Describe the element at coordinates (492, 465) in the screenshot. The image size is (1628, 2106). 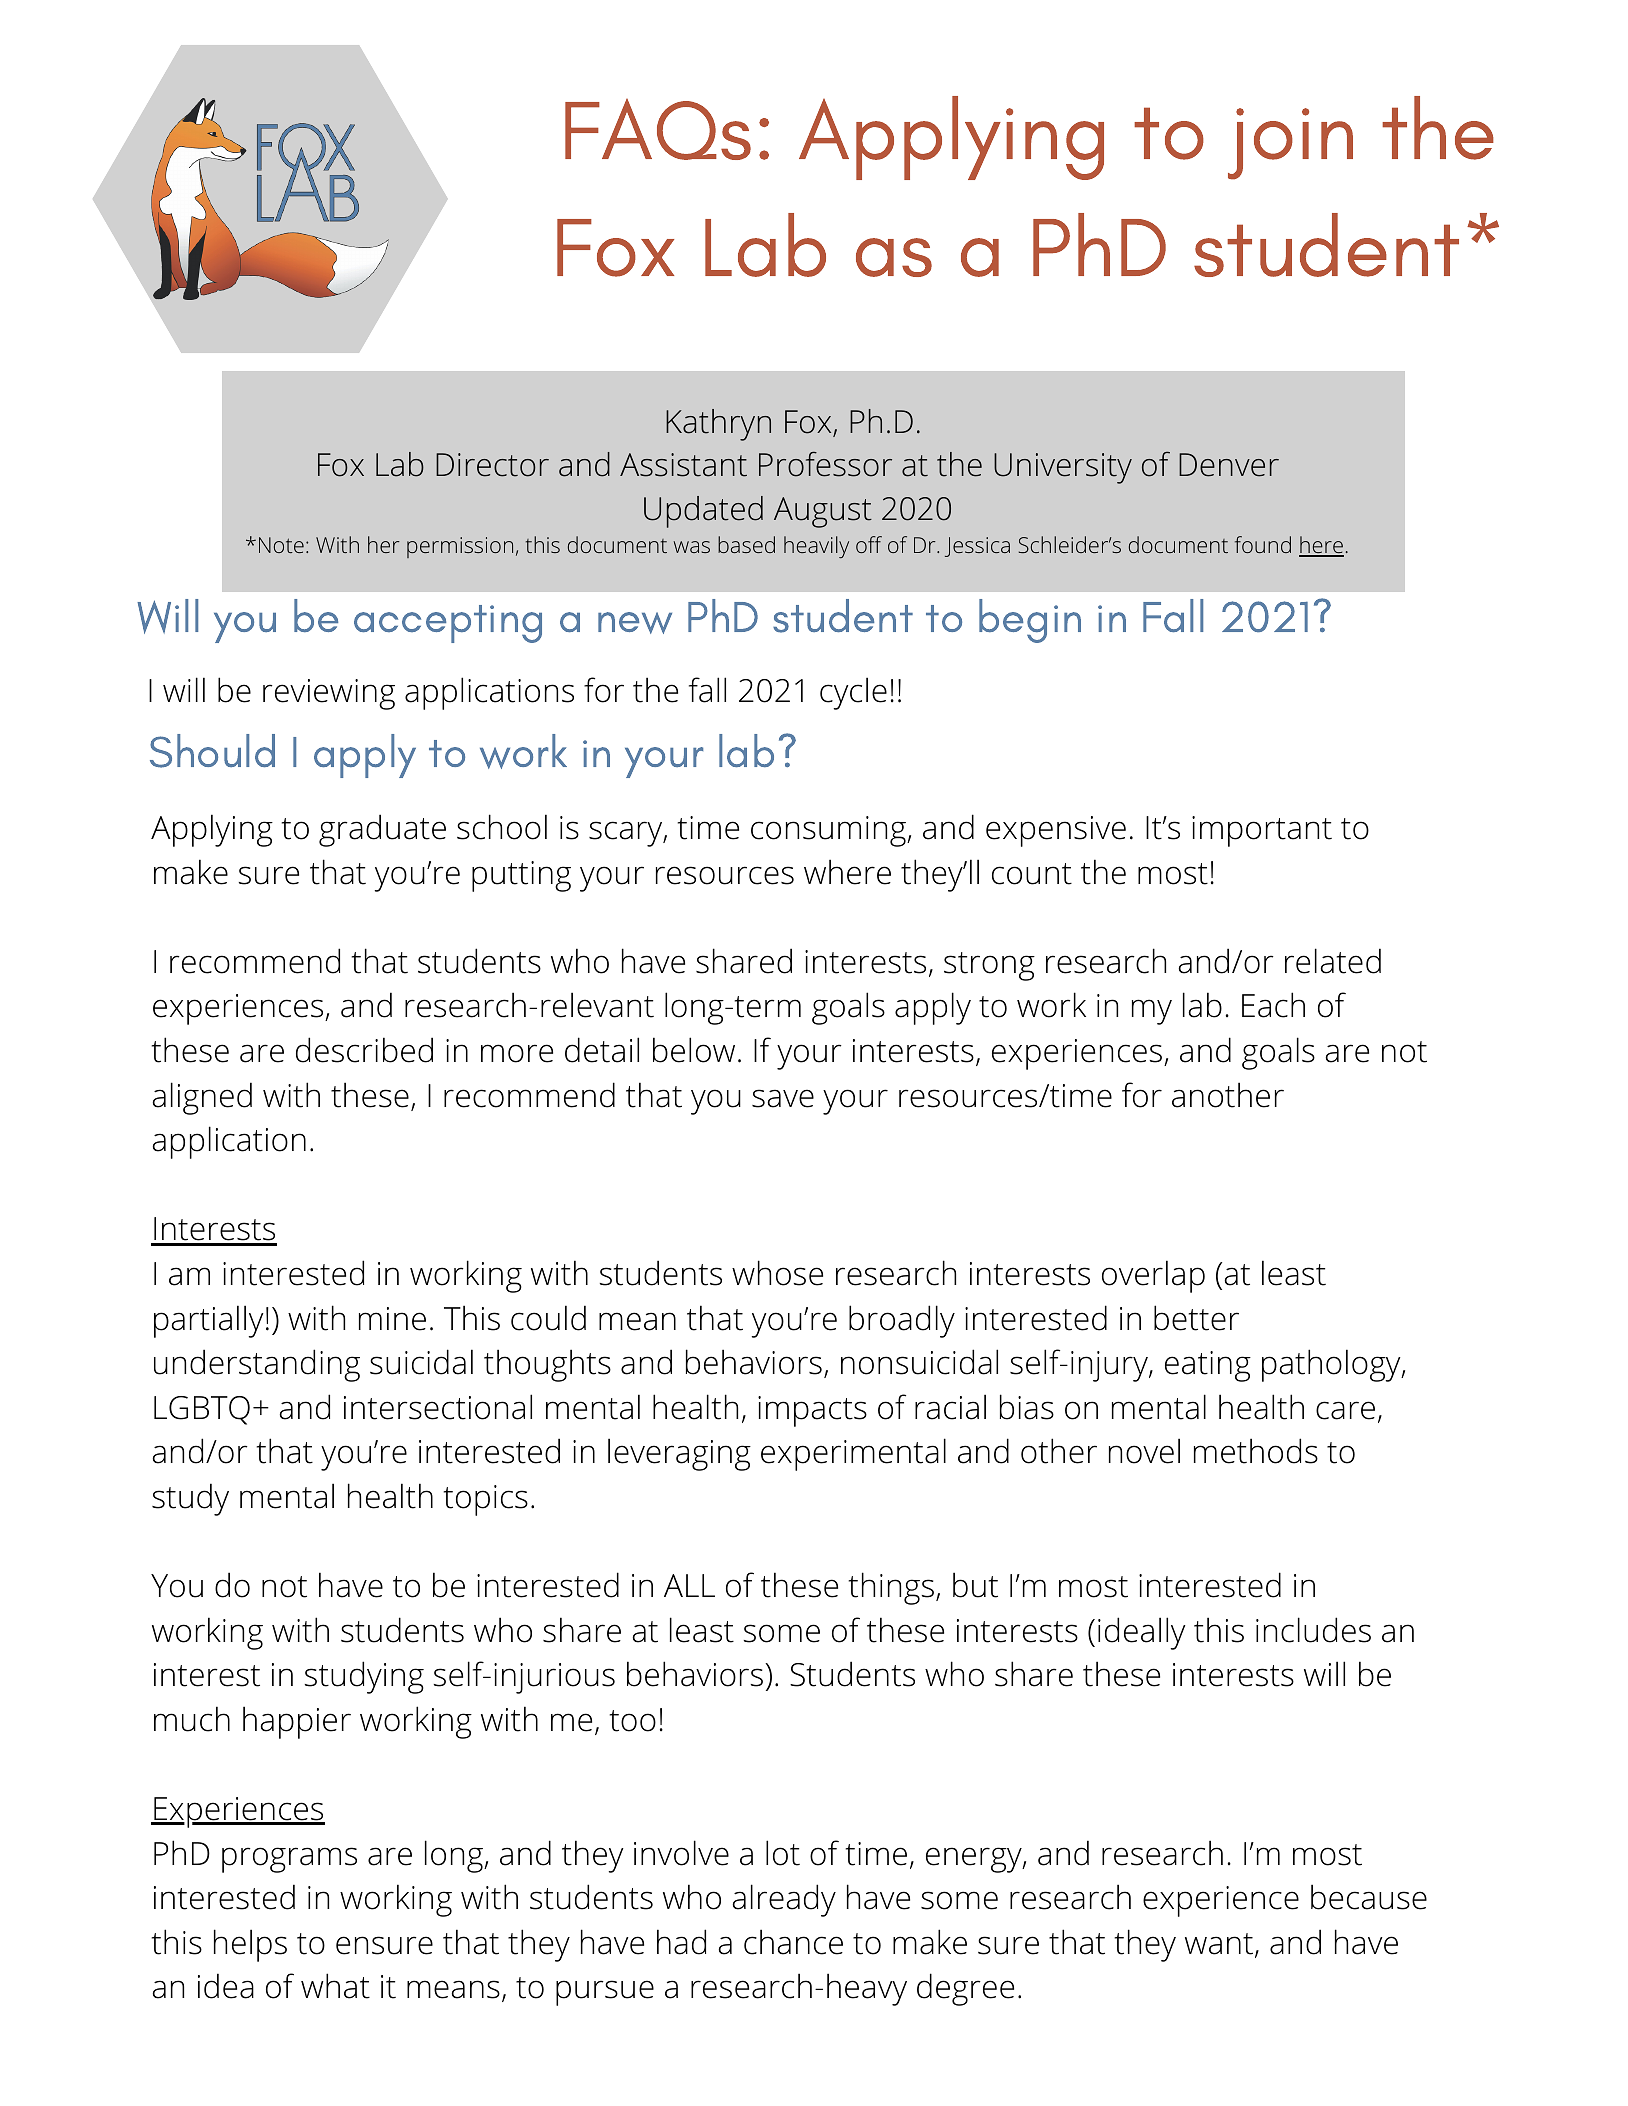
I see `Director` at that location.
